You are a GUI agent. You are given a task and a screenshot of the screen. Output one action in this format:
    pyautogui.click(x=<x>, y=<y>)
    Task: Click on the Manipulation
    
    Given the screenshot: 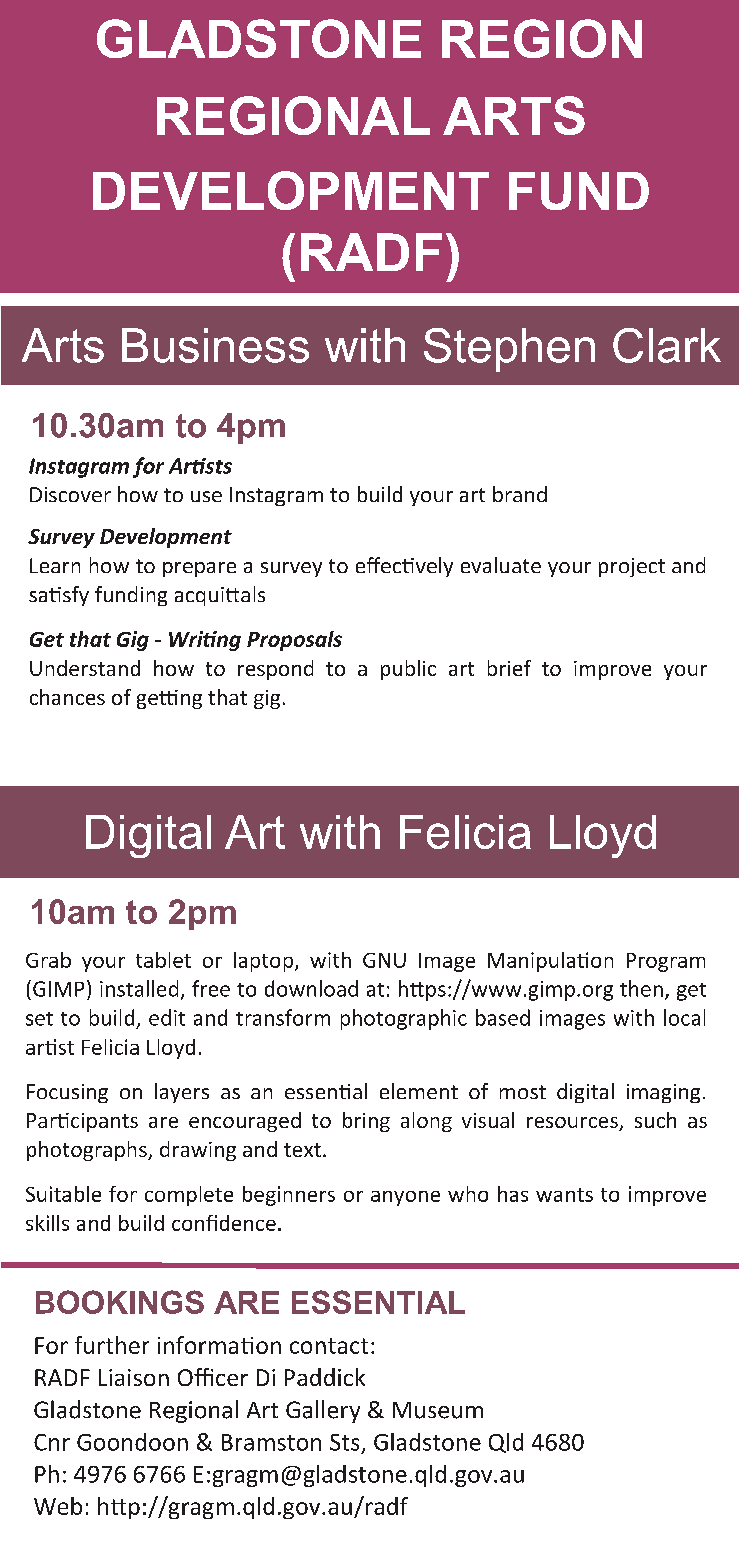 What is the action you would take?
    pyautogui.click(x=550, y=962)
